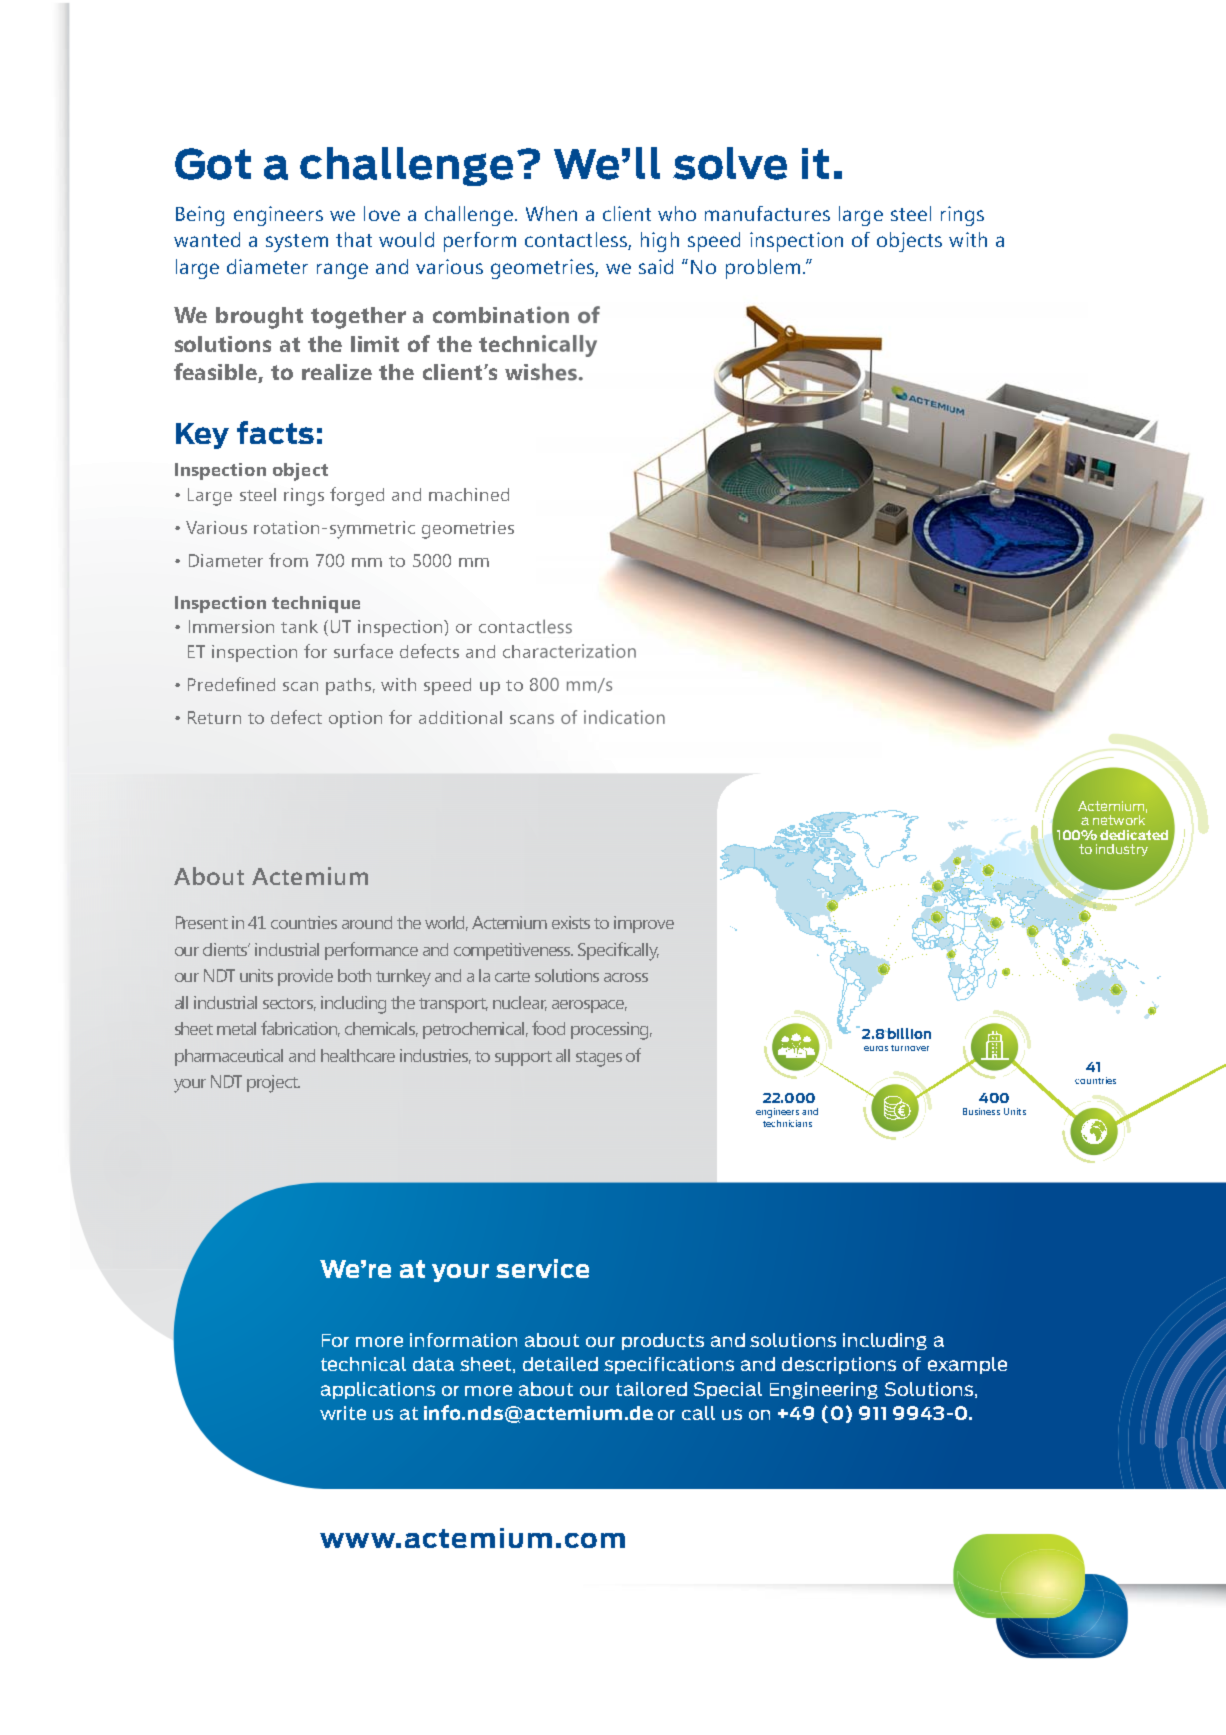  What do you see at coordinates (289, 1004) in the page?
I see `sectors` at bounding box center [289, 1004].
